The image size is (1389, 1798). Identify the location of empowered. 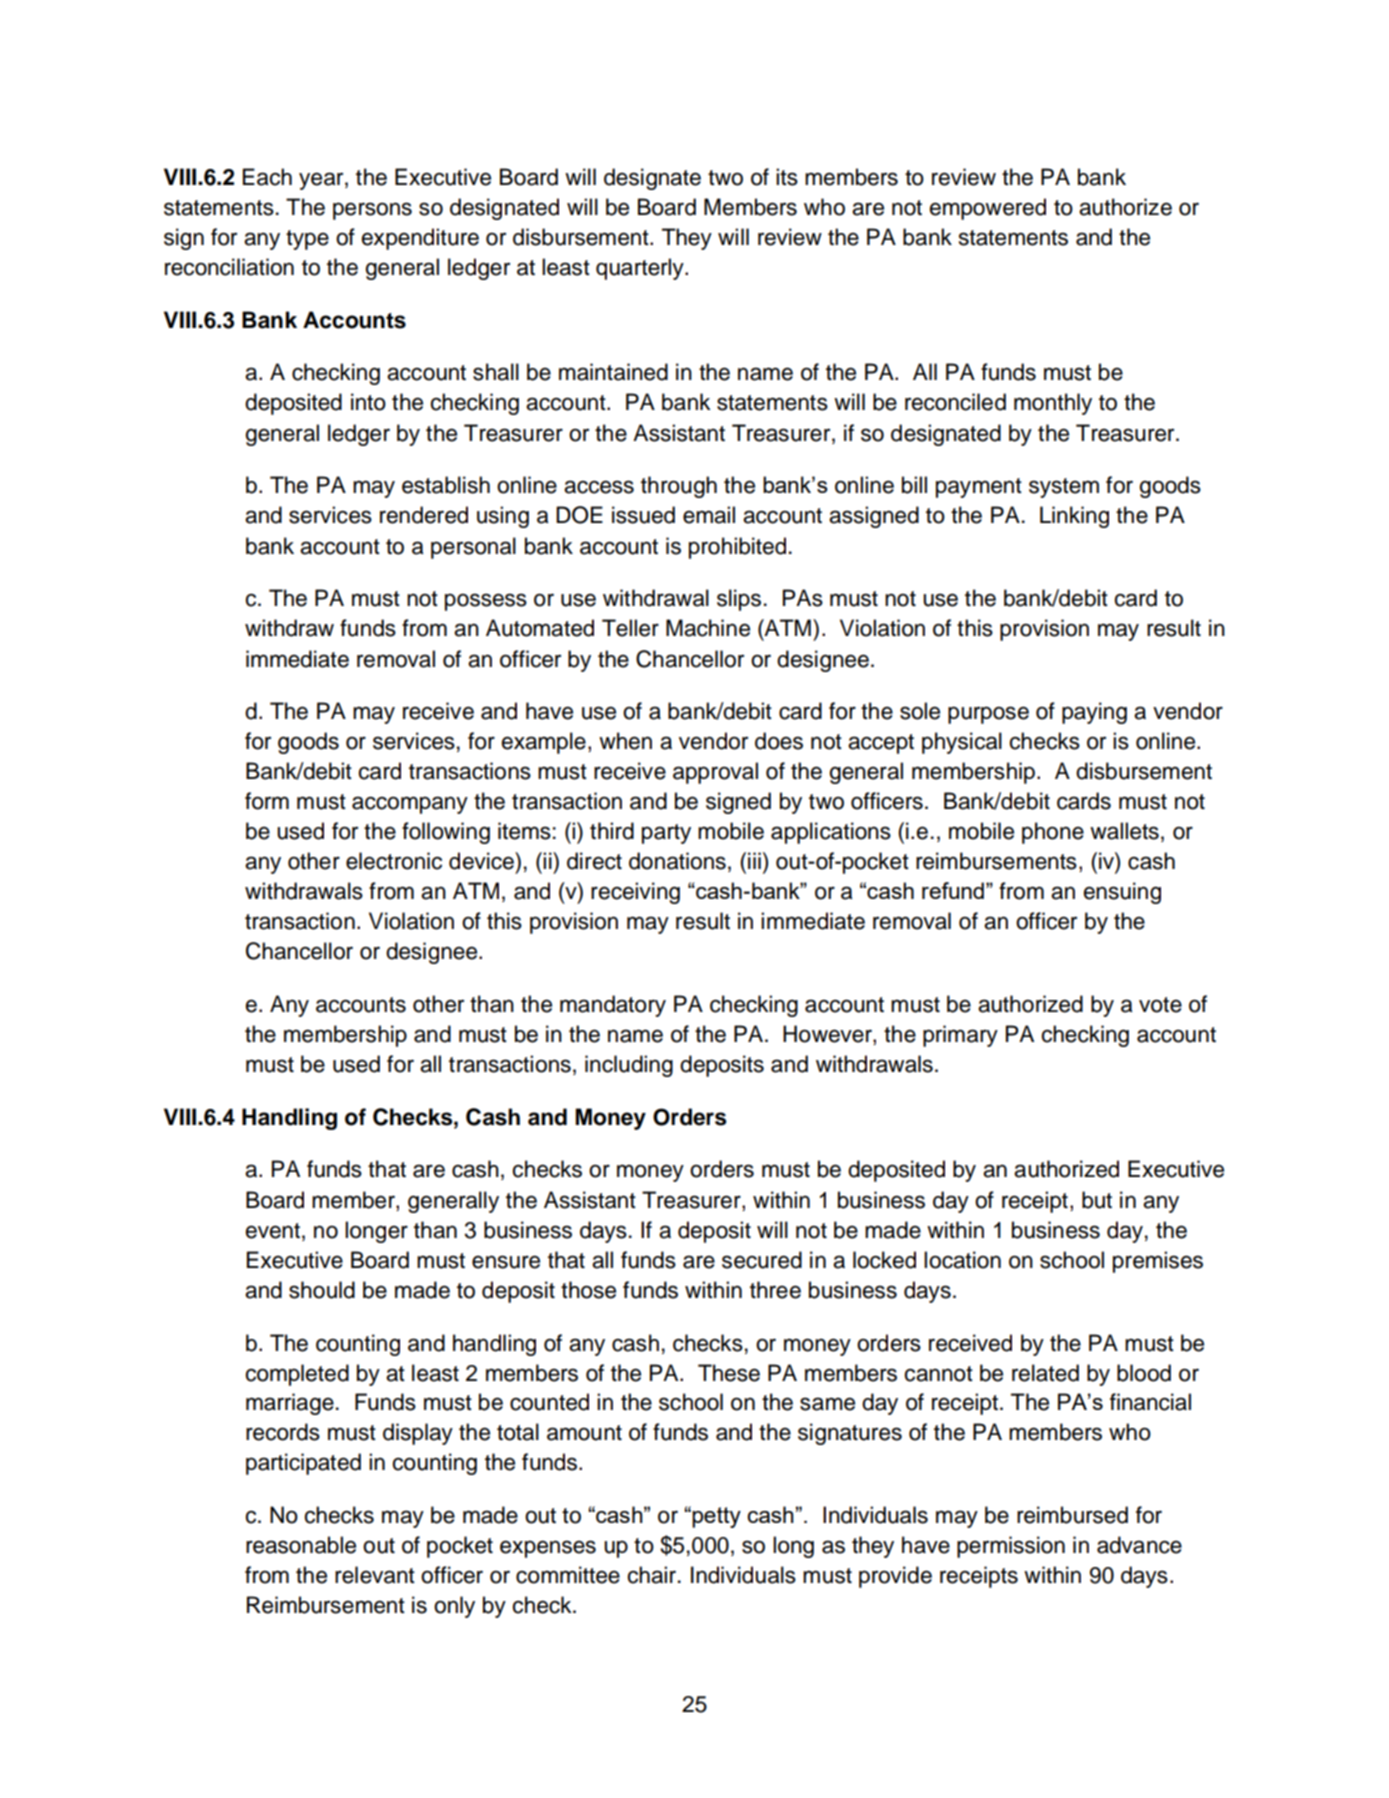
(988, 209).
